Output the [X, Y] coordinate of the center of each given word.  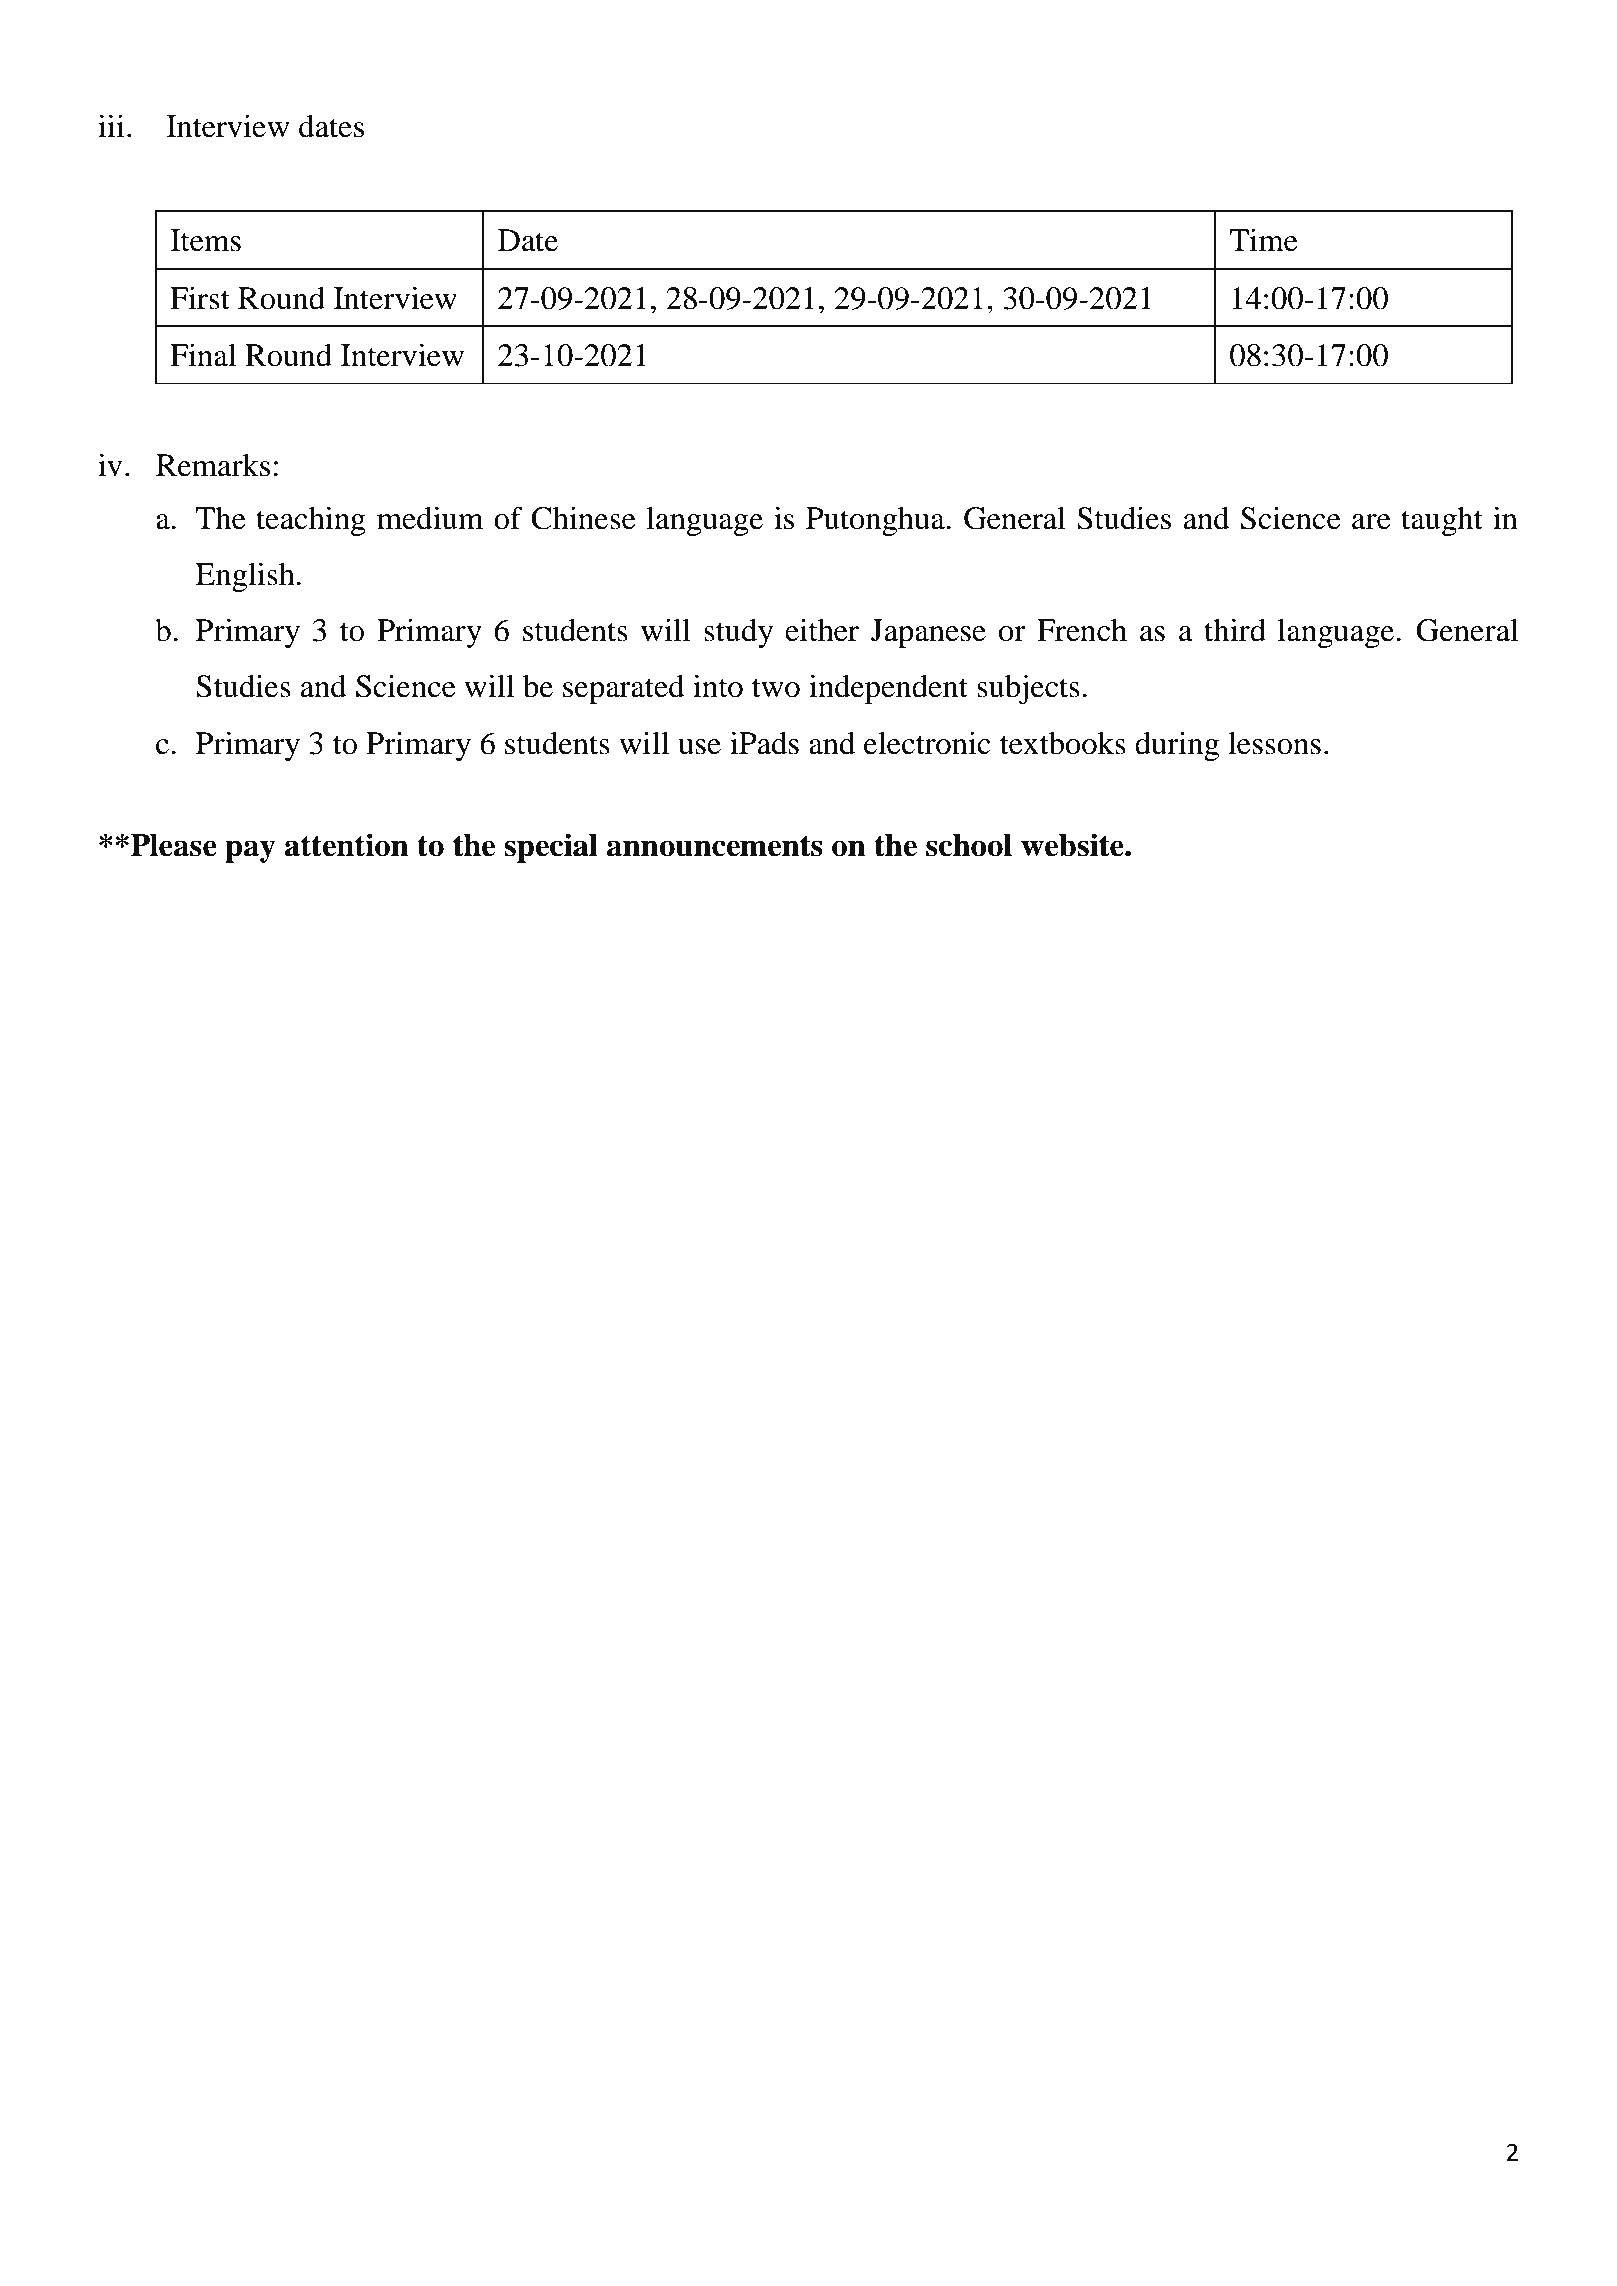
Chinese [584, 518]
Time [1263, 240]
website [1073, 845]
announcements [715, 846]
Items [205, 240]
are [1371, 522]
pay [250, 851]
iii [111, 126]
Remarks [213, 465]
